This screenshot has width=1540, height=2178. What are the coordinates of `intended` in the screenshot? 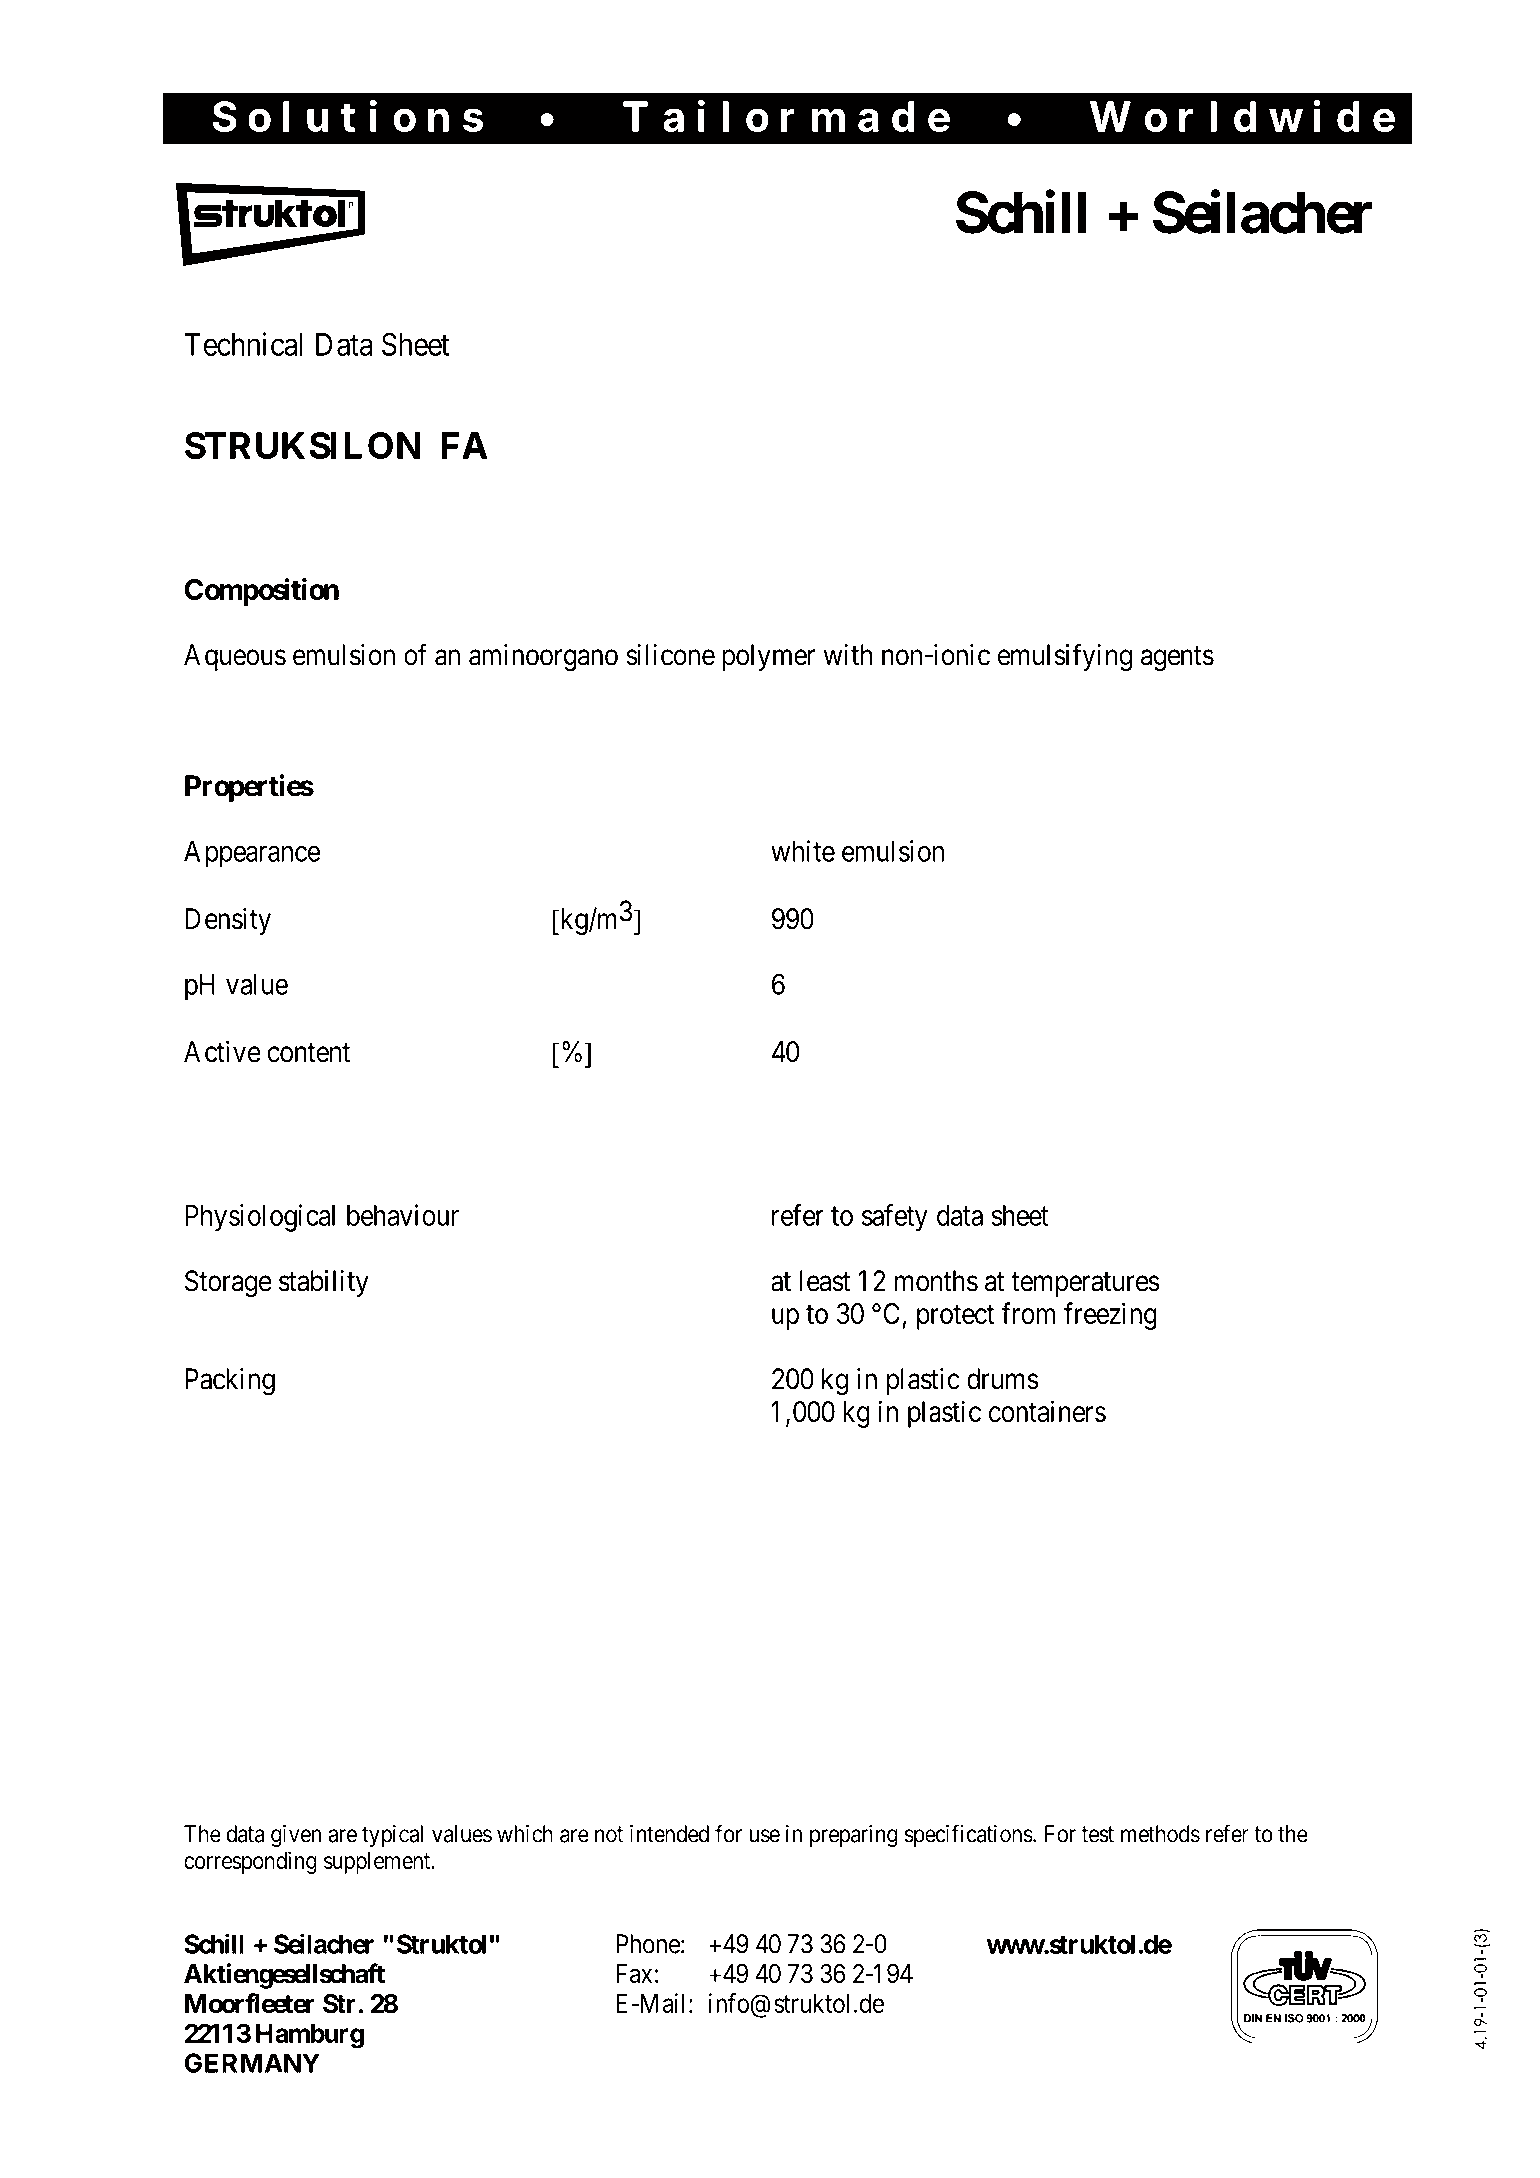 It's located at (669, 1833).
